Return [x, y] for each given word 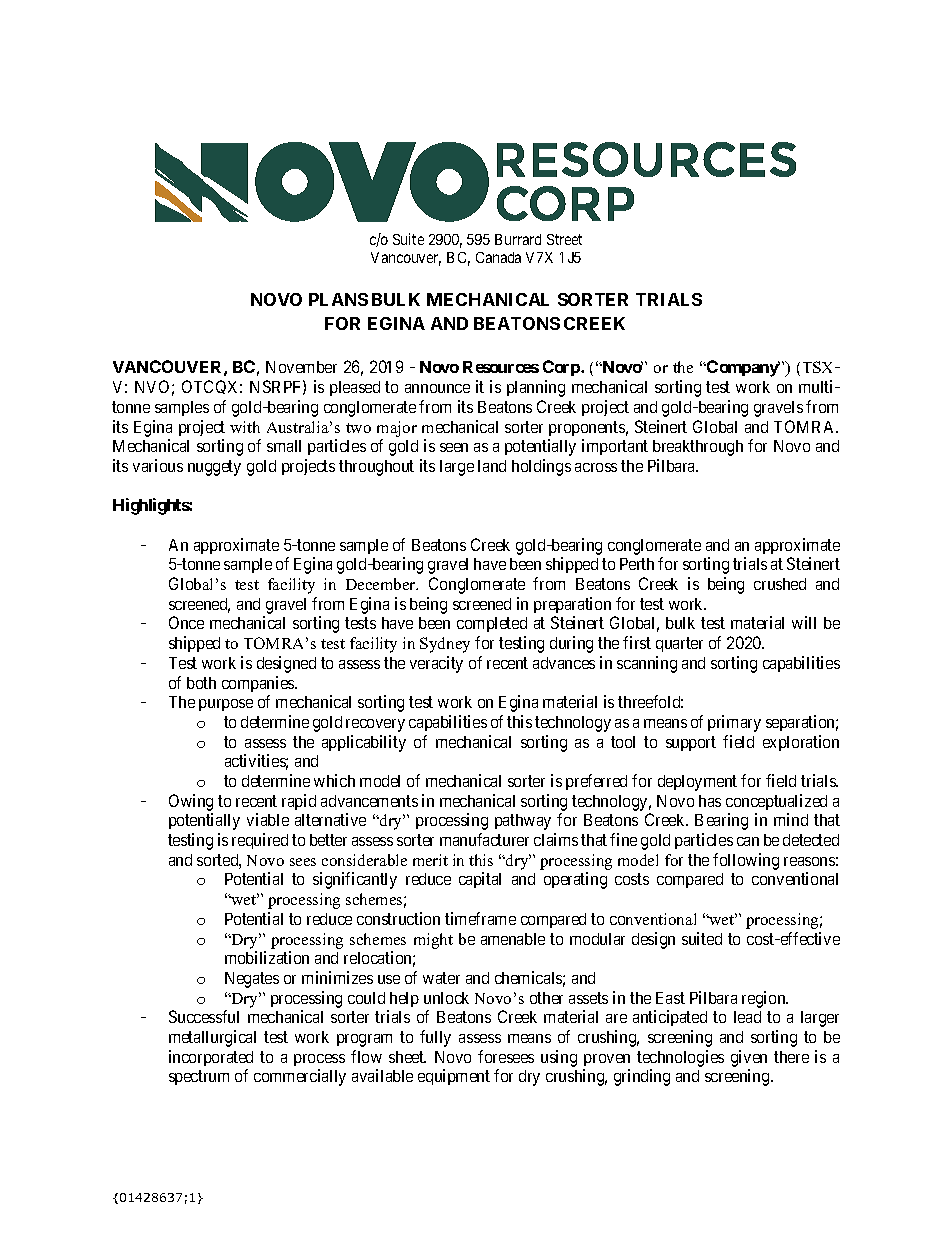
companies [259, 684]
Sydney [445, 645]
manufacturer [484, 839]
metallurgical [212, 1038]
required [260, 841]
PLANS [338, 299]
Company [742, 368]
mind [791, 819]
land [492, 466]
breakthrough [698, 448]
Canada [498, 257]
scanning [647, 664]
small [284, 446]
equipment [454, 1077]
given [749, 1058]
